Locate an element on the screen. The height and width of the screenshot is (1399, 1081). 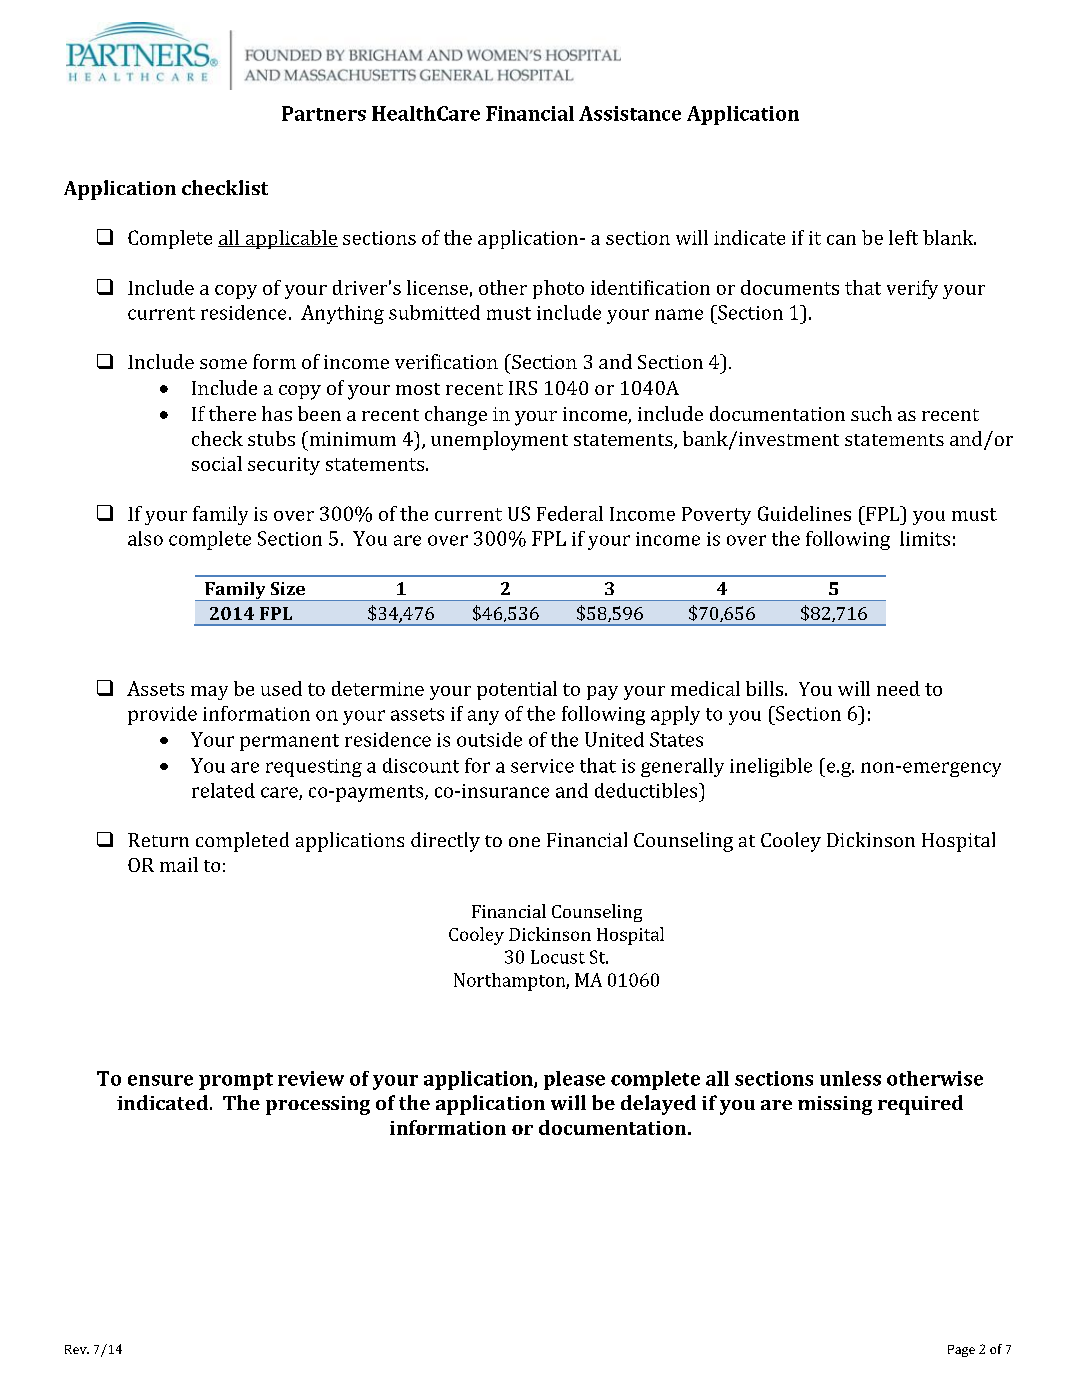
processing is located at coordinates (318, 1105).
